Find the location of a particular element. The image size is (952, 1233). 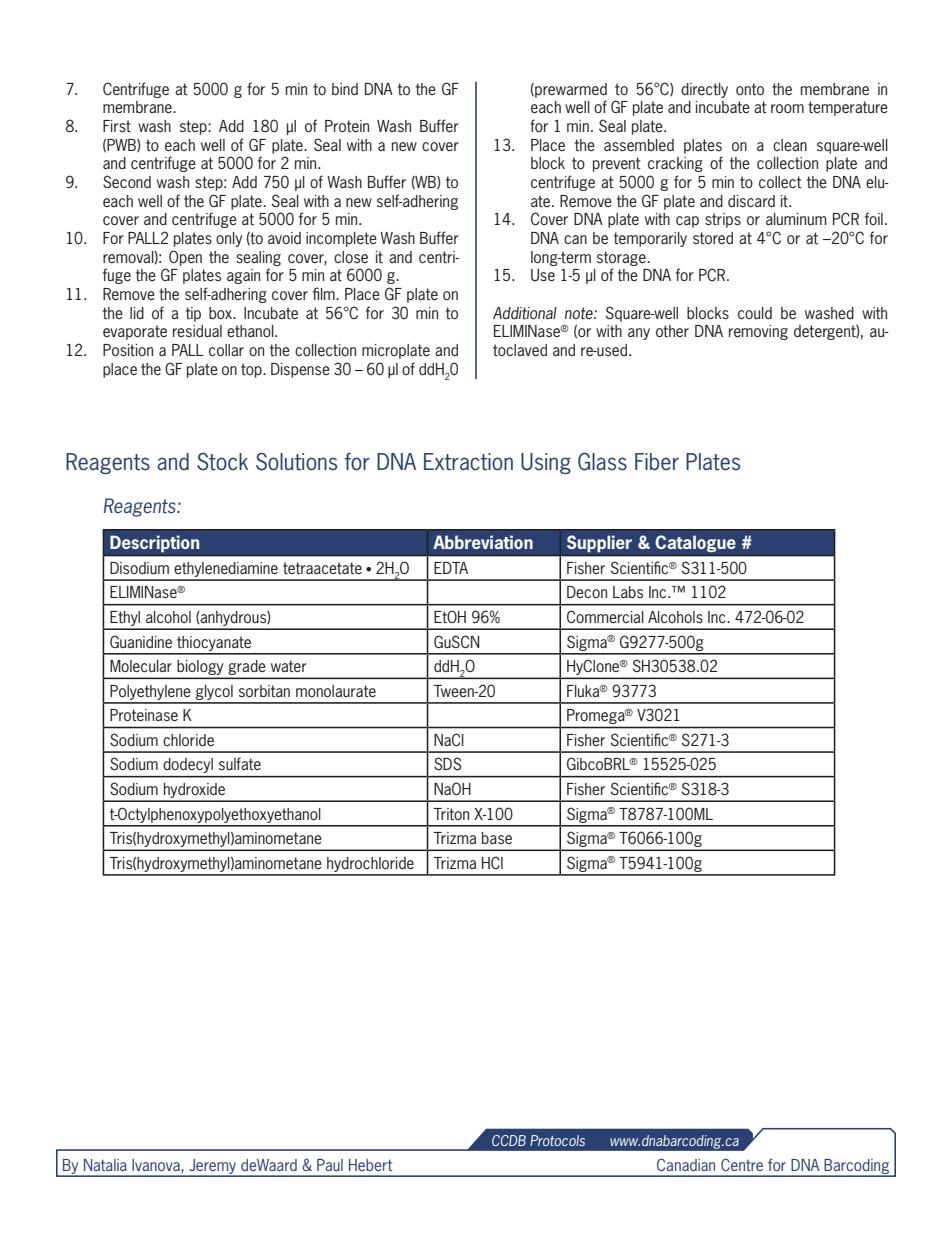

room is located at coordinates (787, 108).
